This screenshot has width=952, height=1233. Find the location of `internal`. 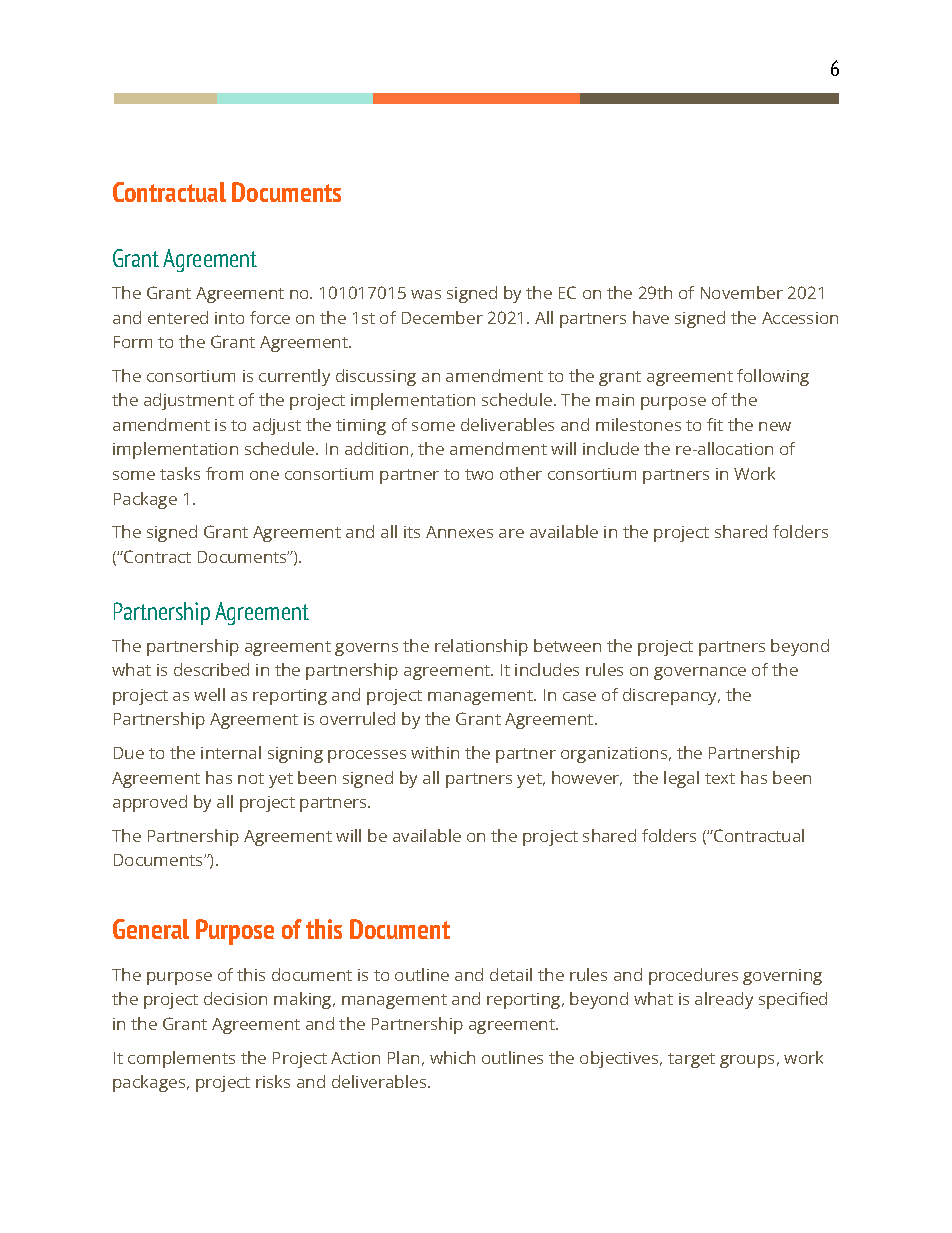

internal is located at coordinates (231, 752).
